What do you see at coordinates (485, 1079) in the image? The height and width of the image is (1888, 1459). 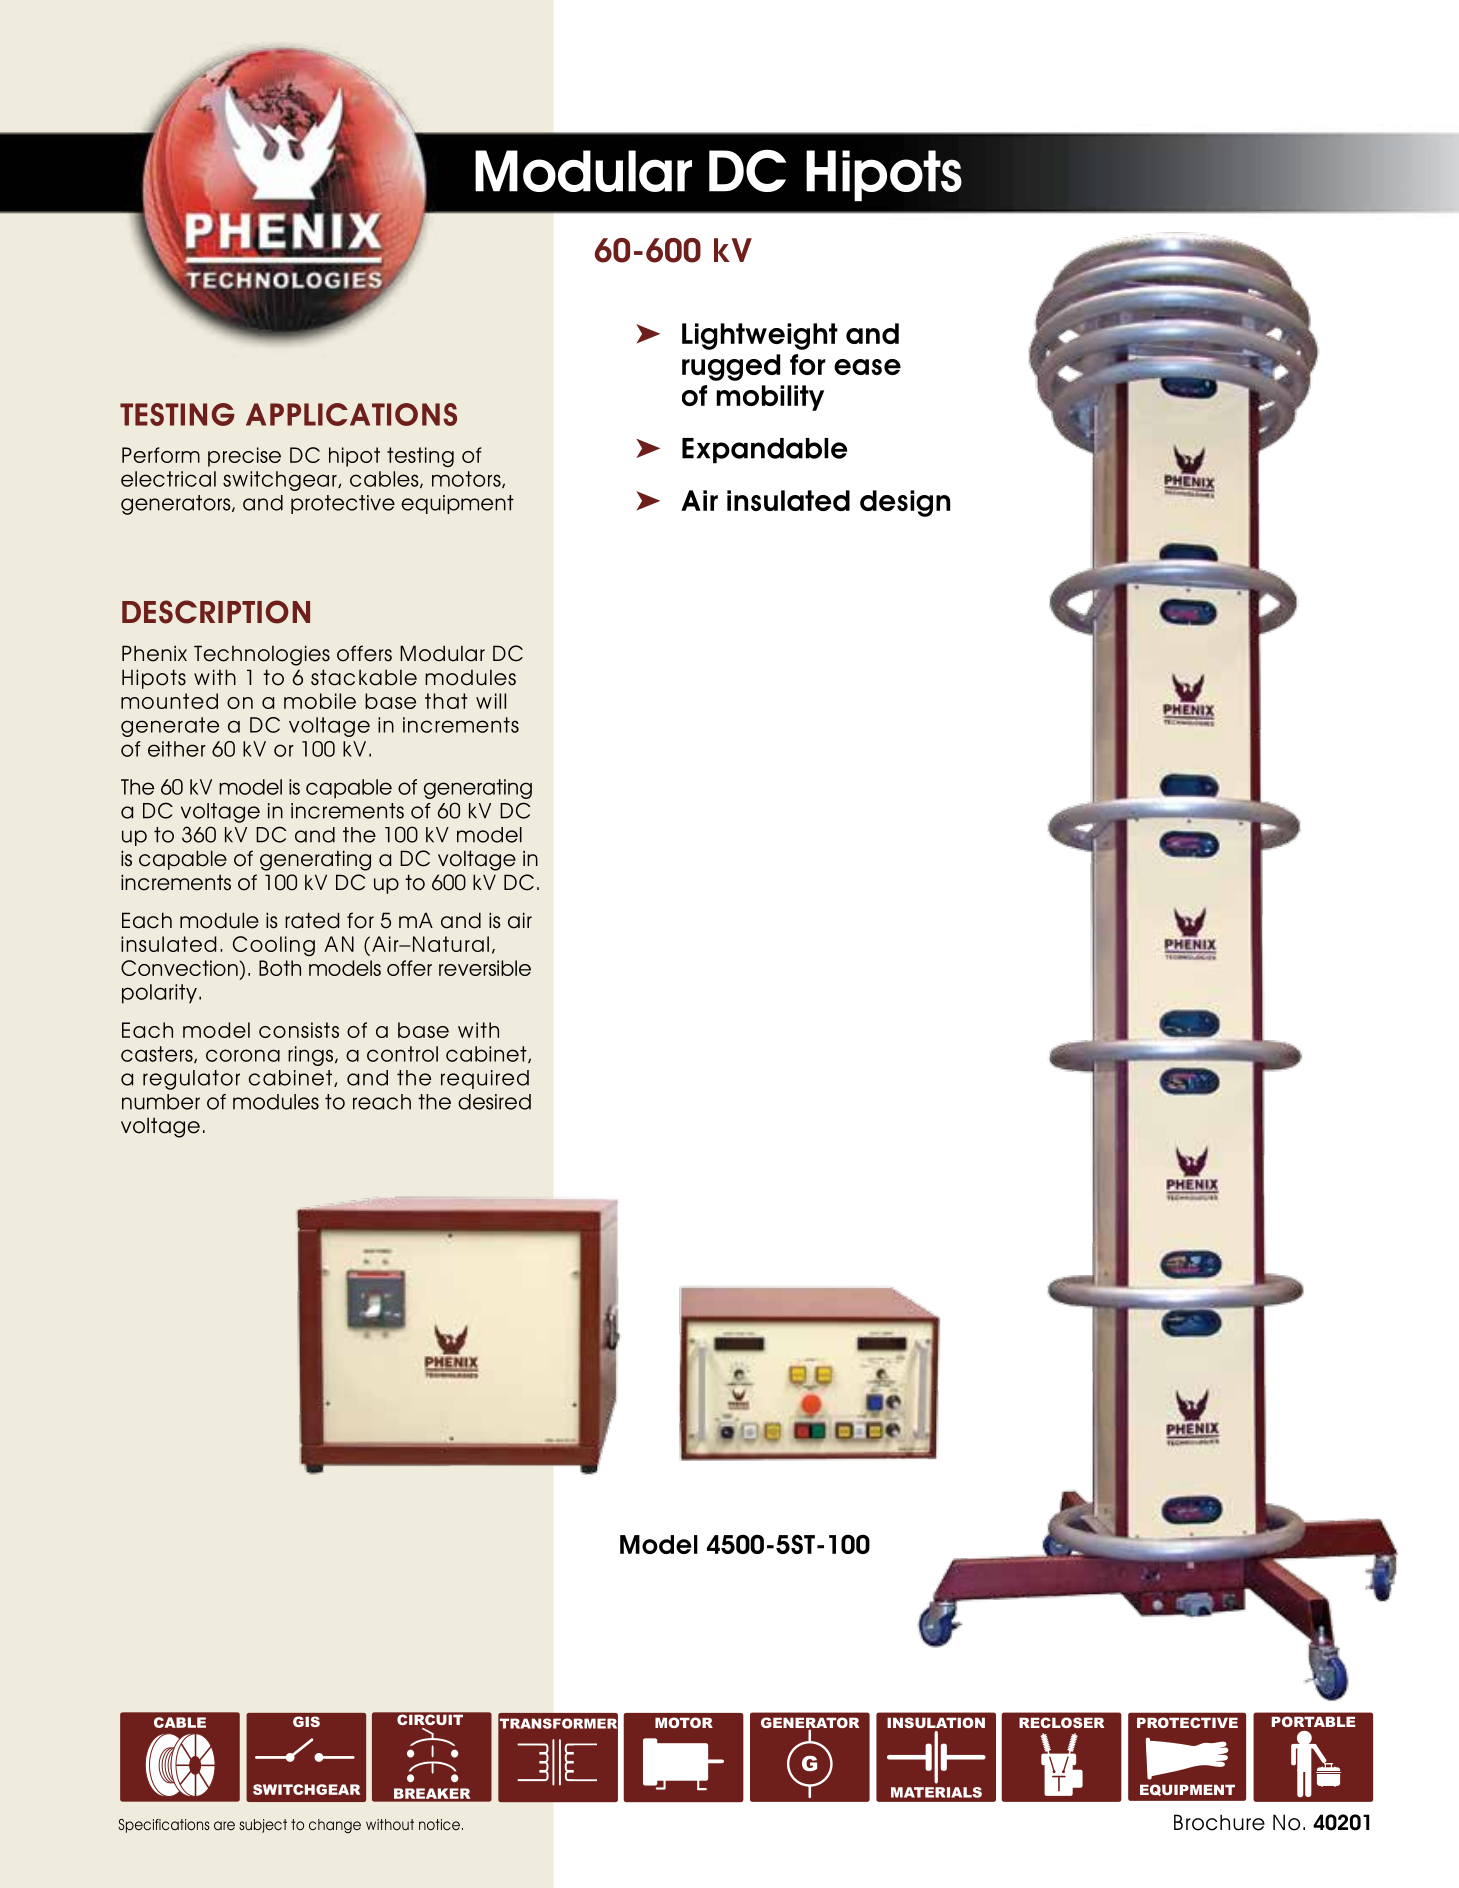 I see `required` at bounding box center [485, 1079].
